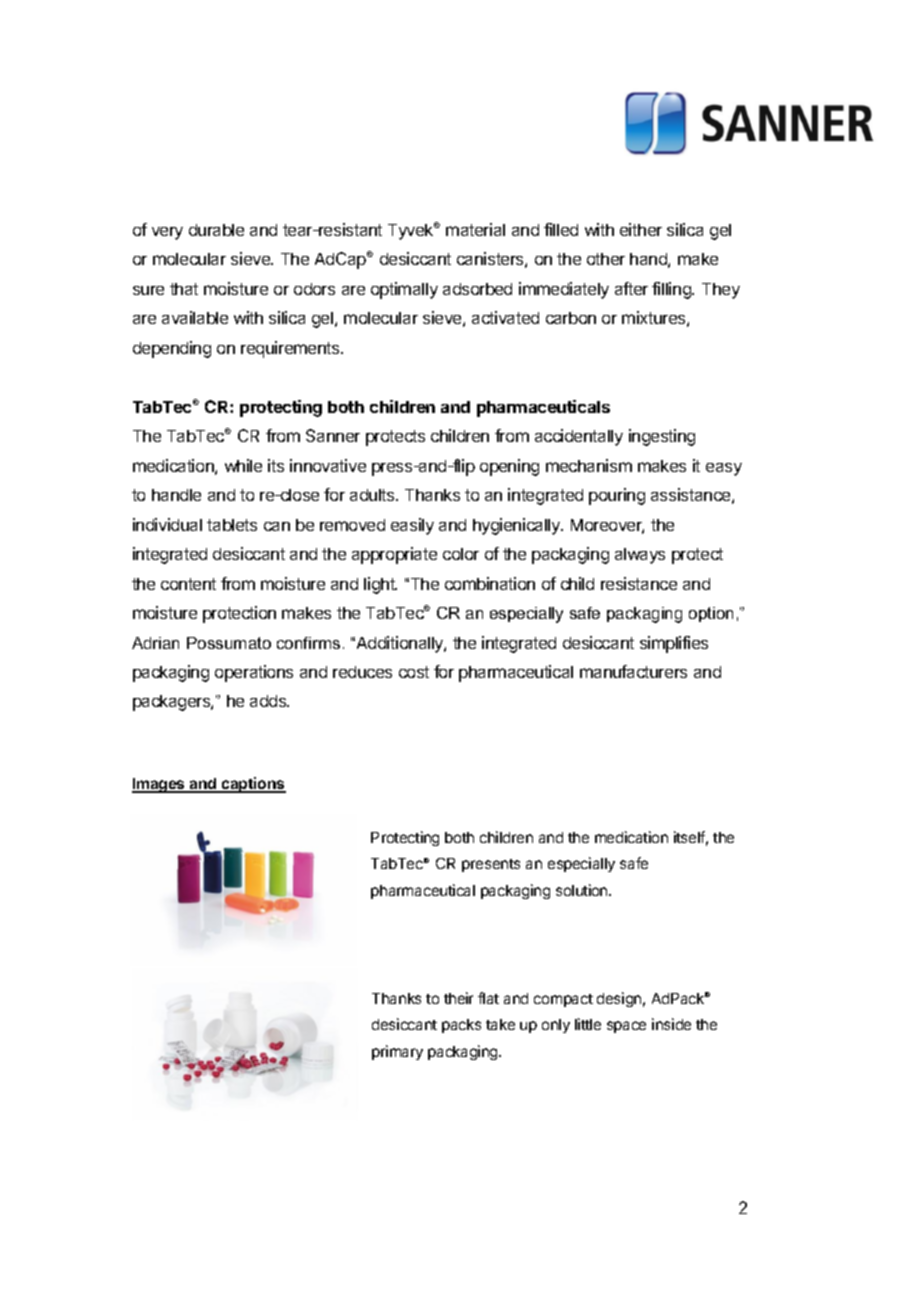 The image size is (924, 1308). What do you see at coordinates (216, 230) in the screenshot?
I see `durable` at bounding box center [216, 230].
